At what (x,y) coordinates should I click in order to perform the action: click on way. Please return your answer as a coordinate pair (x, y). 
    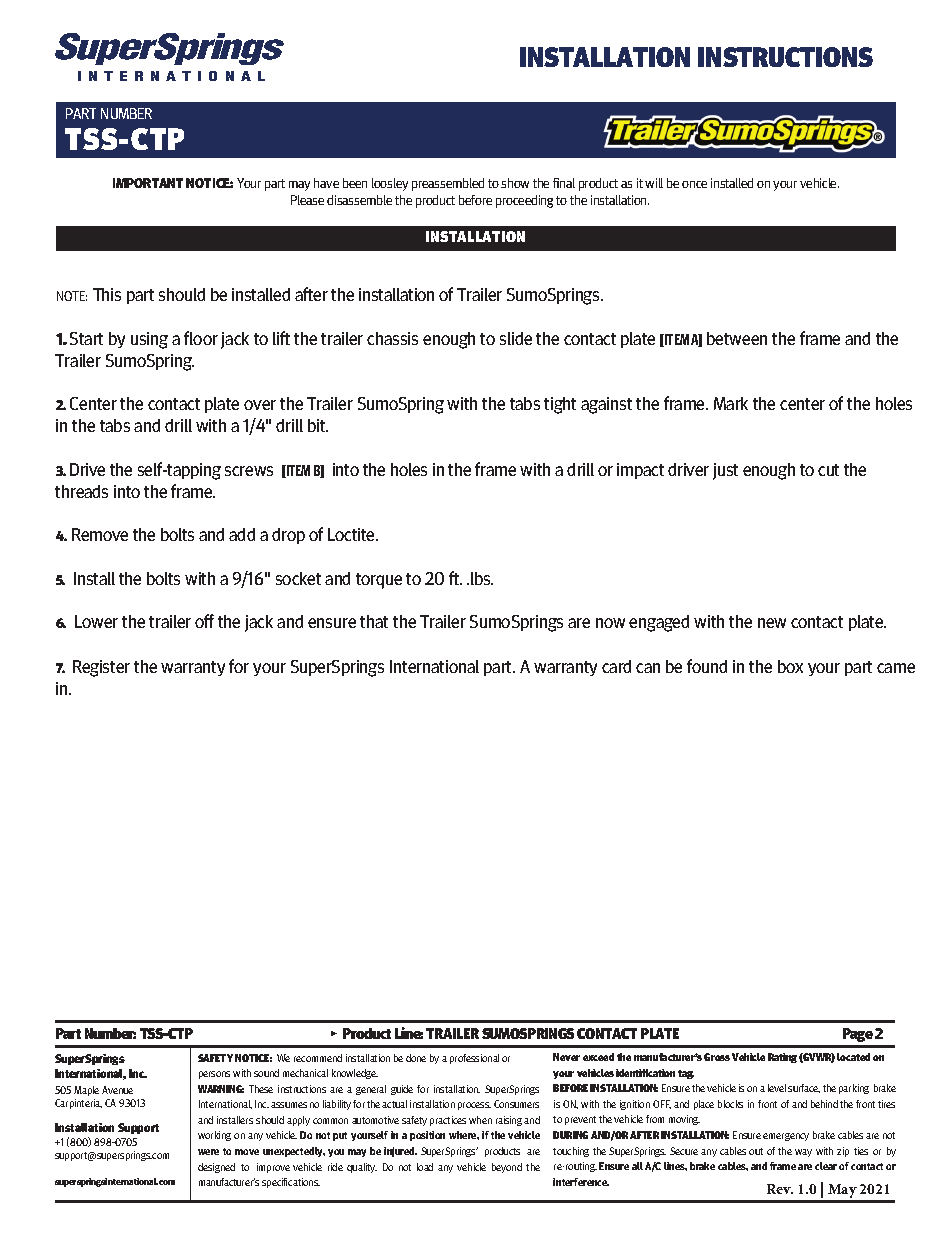
    Looking at the image, I should click on (803, 1153).
